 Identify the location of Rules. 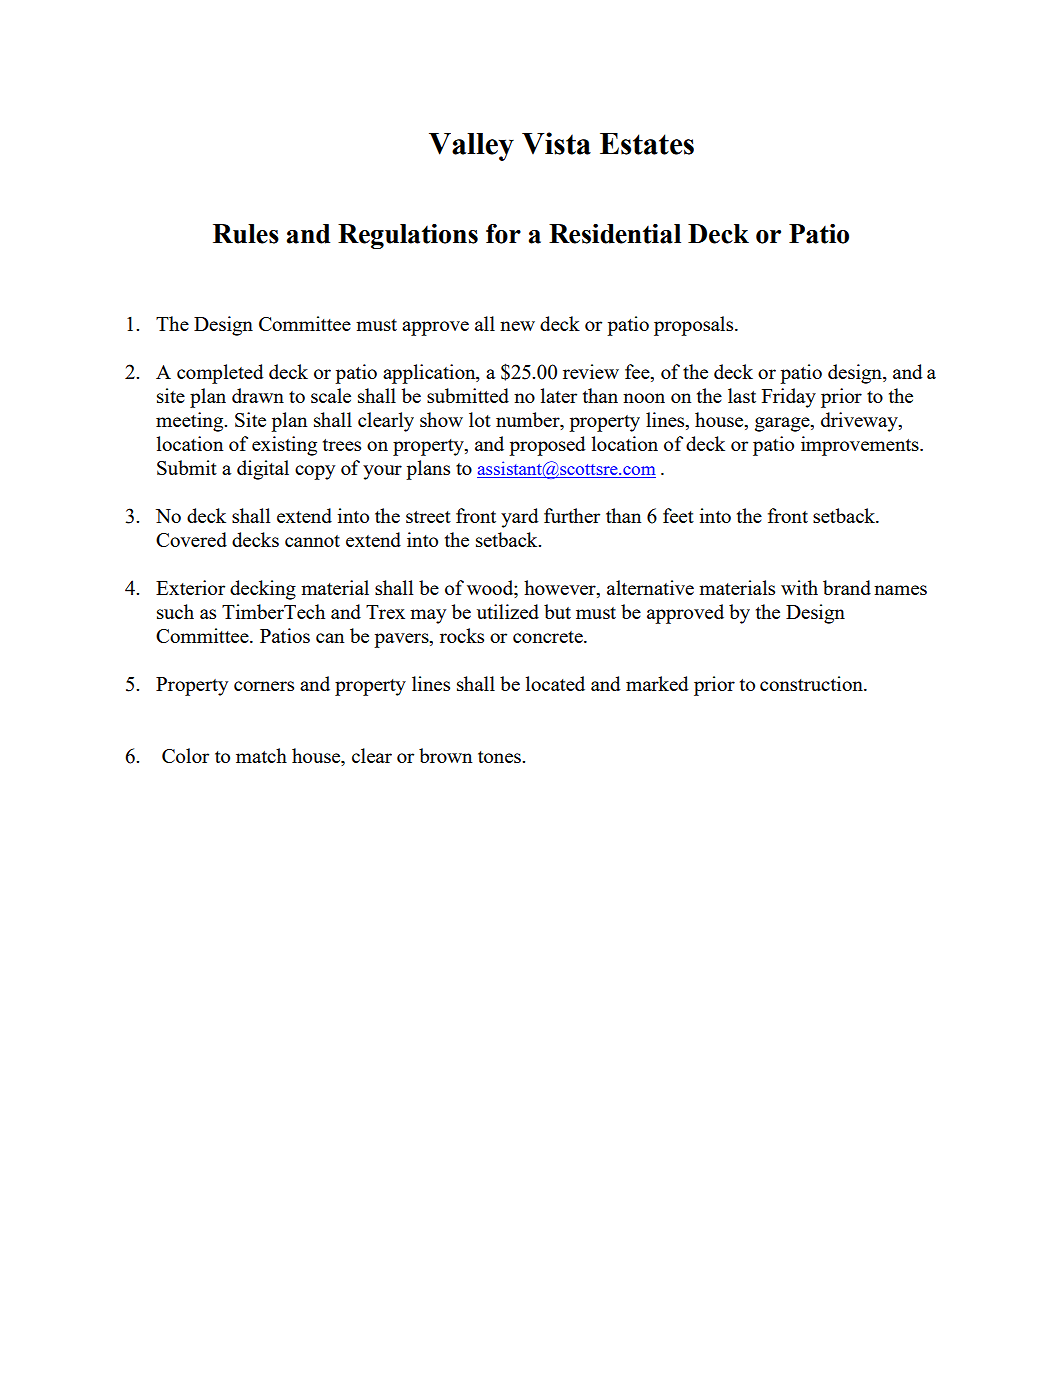
(246, 234).
